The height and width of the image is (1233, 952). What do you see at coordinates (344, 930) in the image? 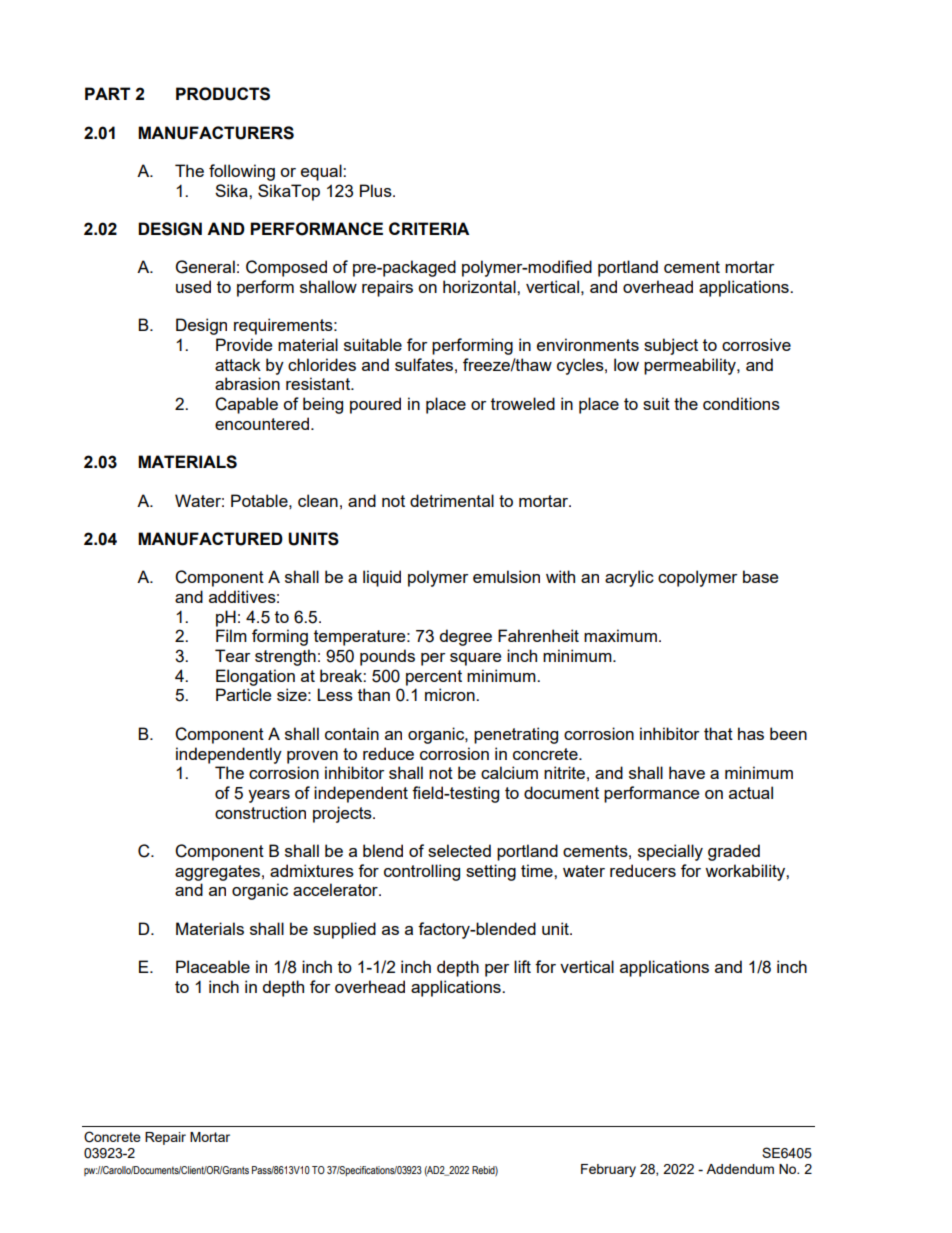
I see `supplied` at bounding box center [344, 930].
